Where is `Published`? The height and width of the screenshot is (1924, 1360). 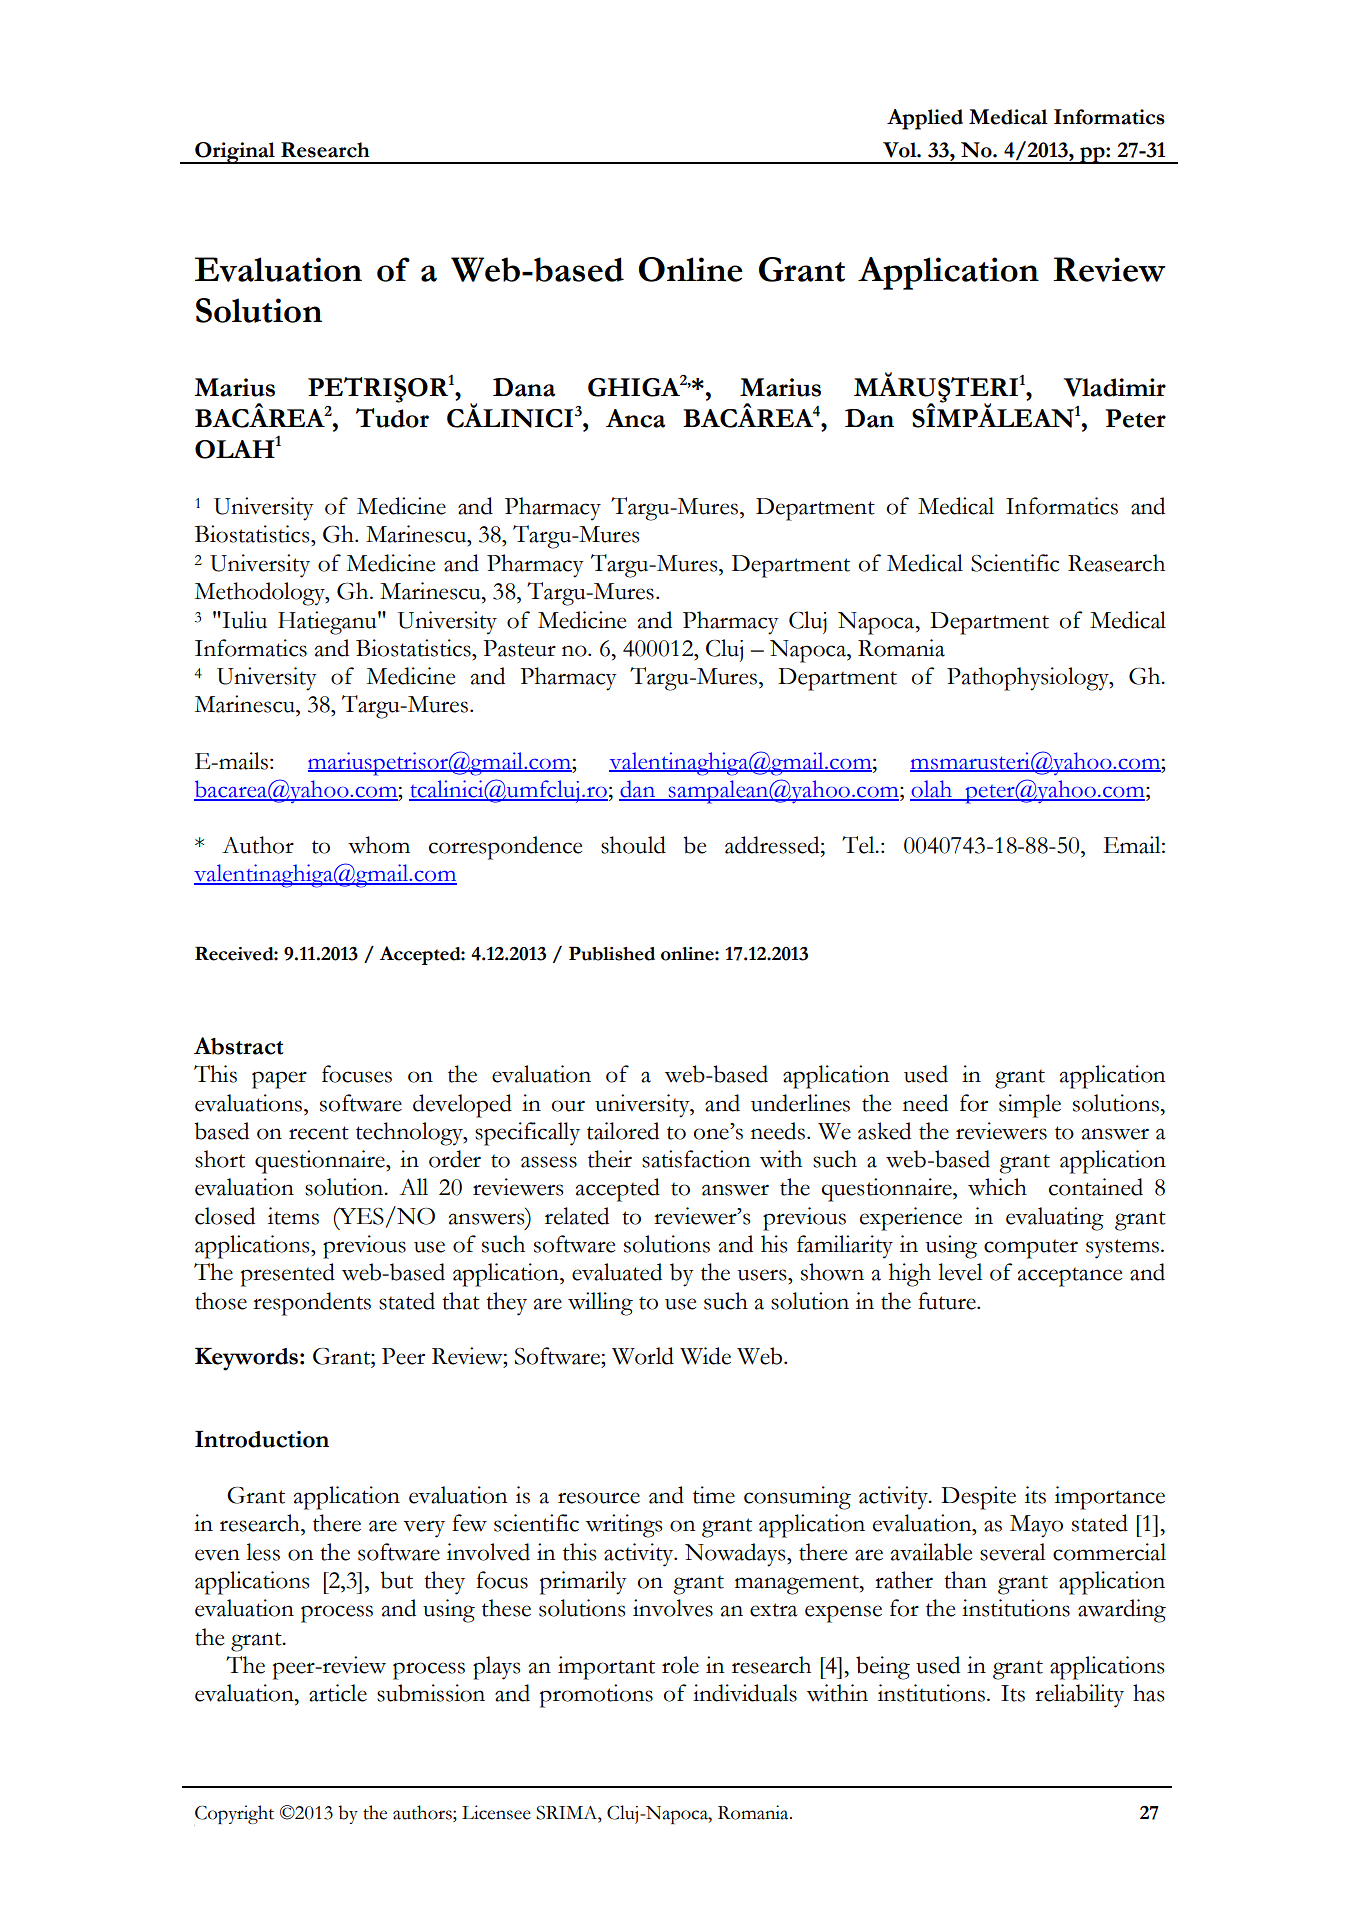
Published is located at coordinates (612, 953).
